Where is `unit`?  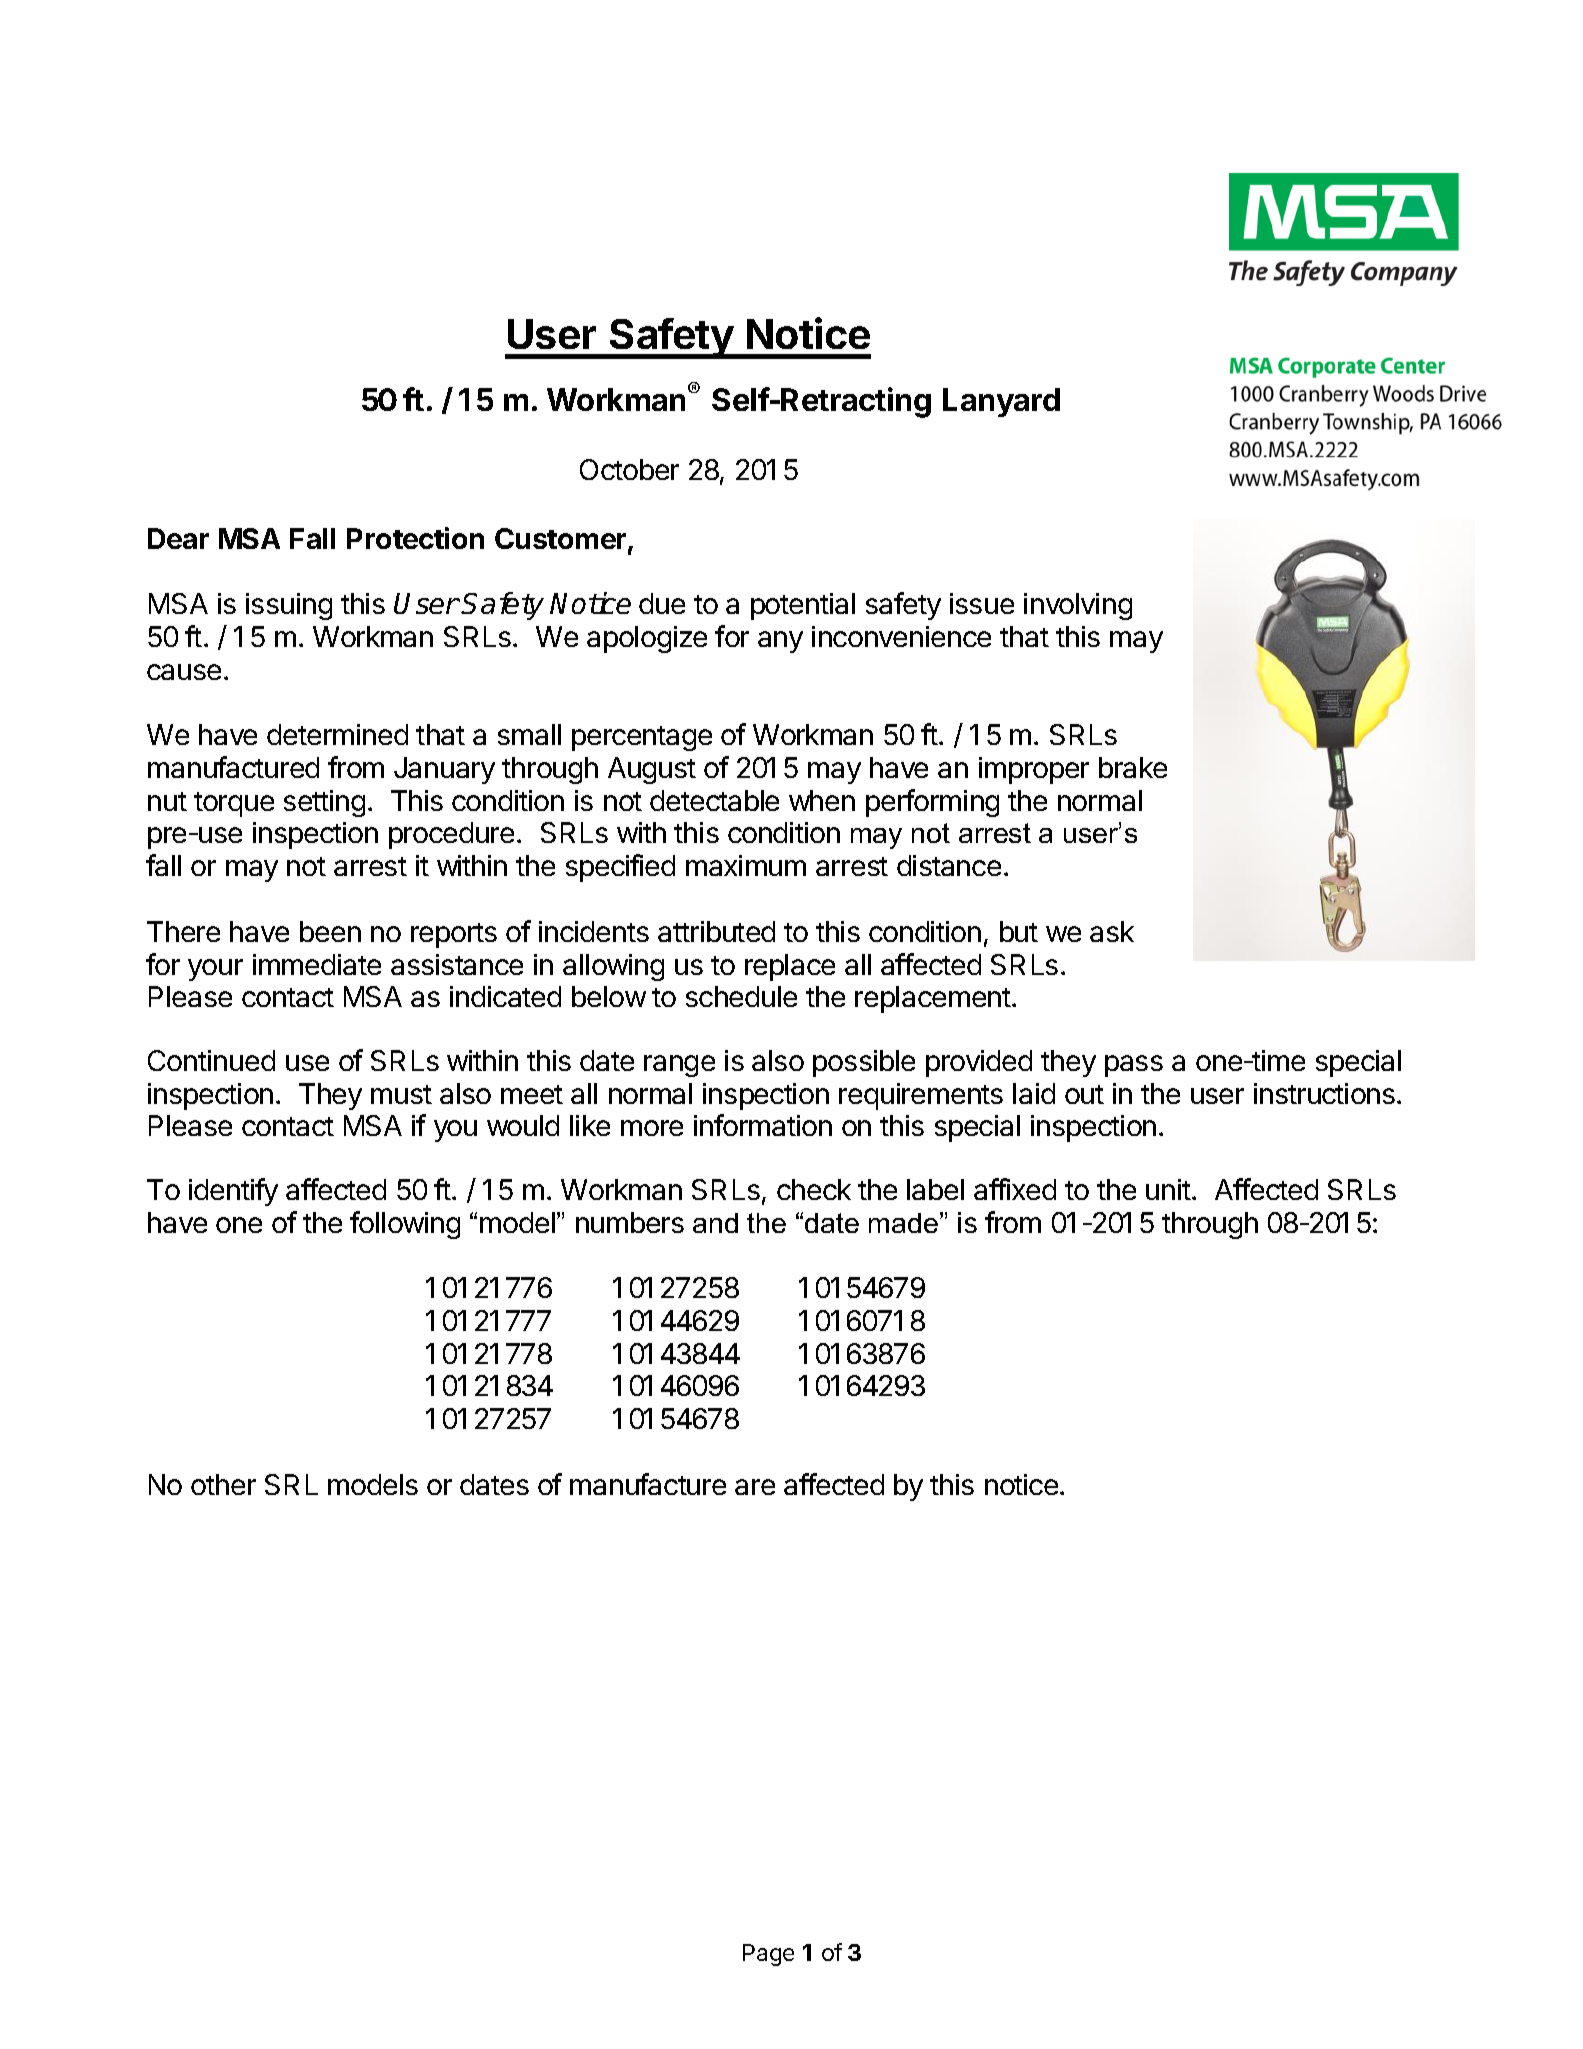
unit is located at coordinates (1168, 1189).
